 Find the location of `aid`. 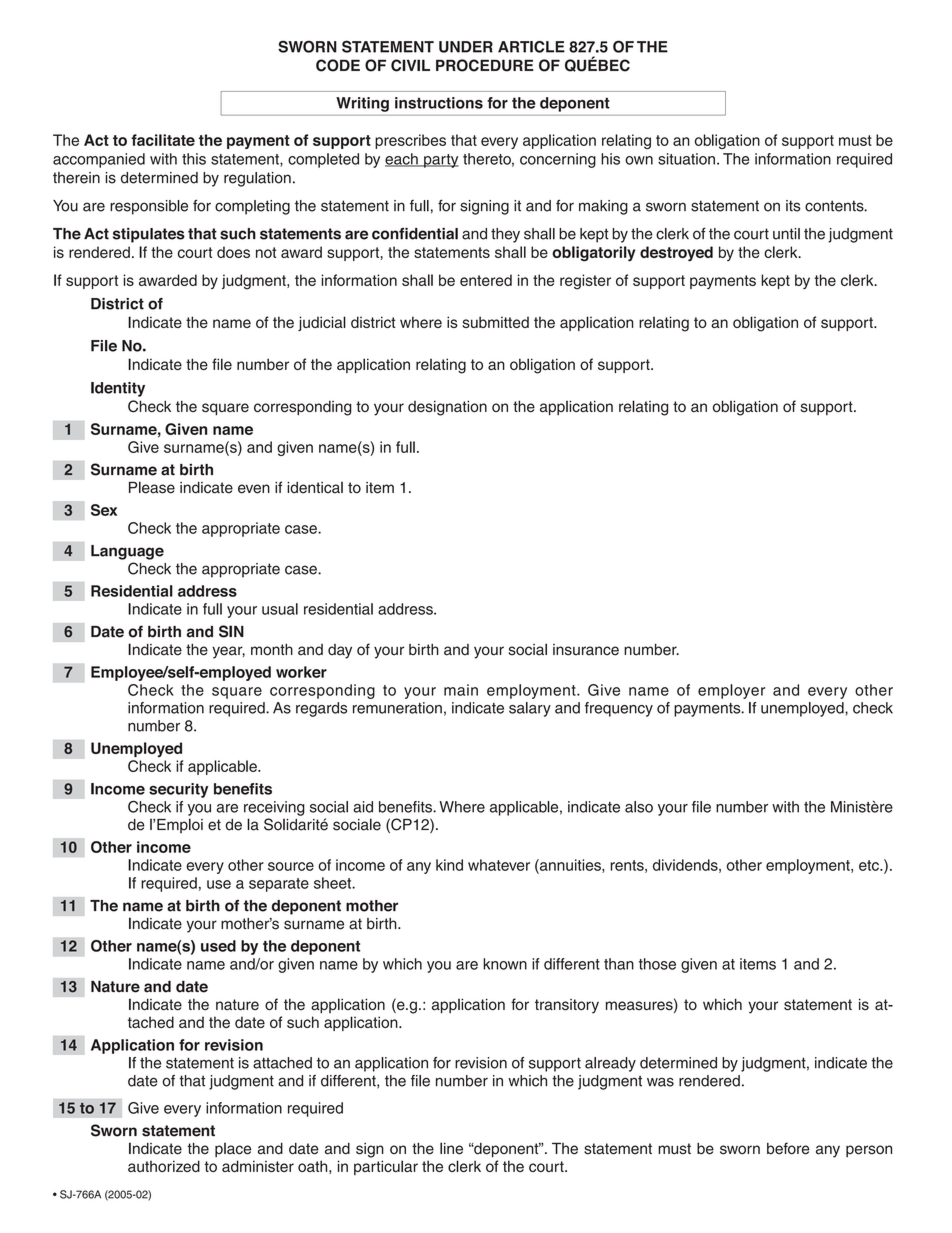

aid is located at coordinates (363, 807).
